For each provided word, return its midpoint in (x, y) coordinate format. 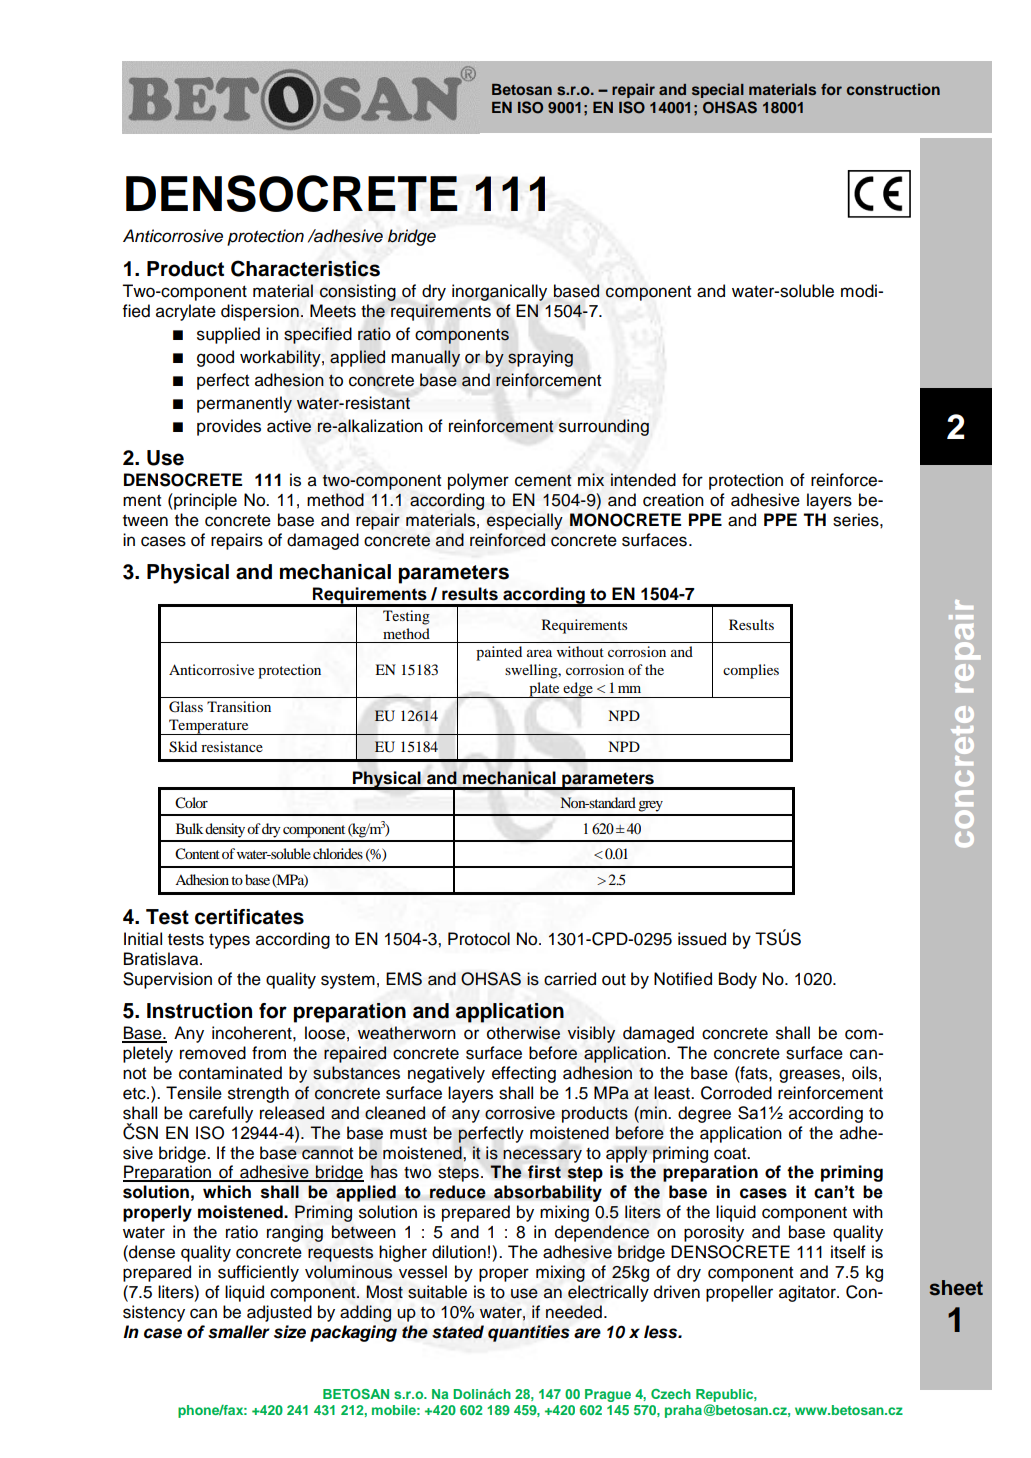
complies (751, 671)
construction (893, 89)
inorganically (499, 292)
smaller (239, 1332)
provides (229, 427)
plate (544, 690)
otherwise (523, 1033)
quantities (529, 1333)
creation (673, 500)
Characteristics (305, 268)
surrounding (604, 427)
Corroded (736, 1093)
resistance (232, 746)
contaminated (230, 1073)
